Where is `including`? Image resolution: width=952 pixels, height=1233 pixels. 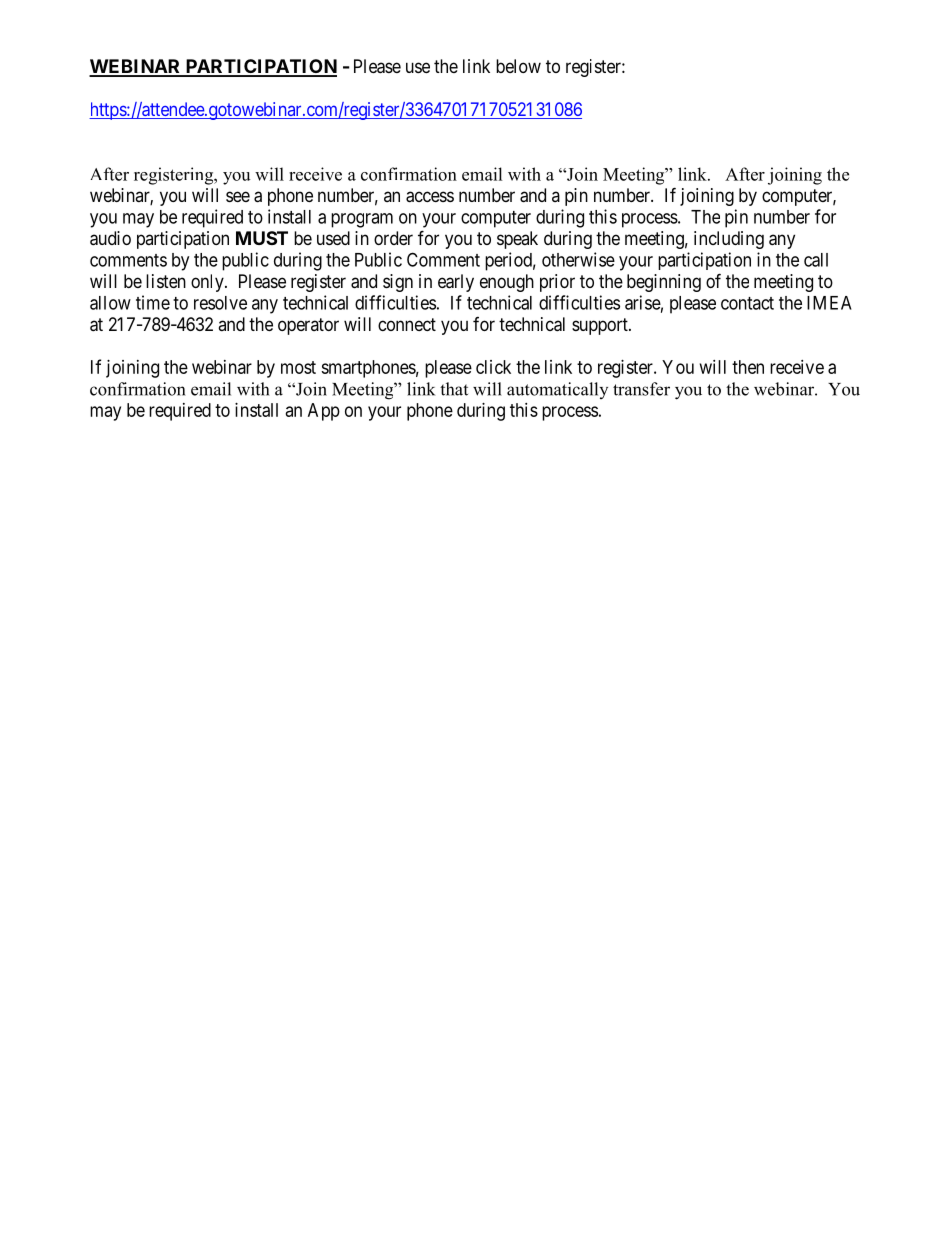
including is located at coordinates (729, 240).
